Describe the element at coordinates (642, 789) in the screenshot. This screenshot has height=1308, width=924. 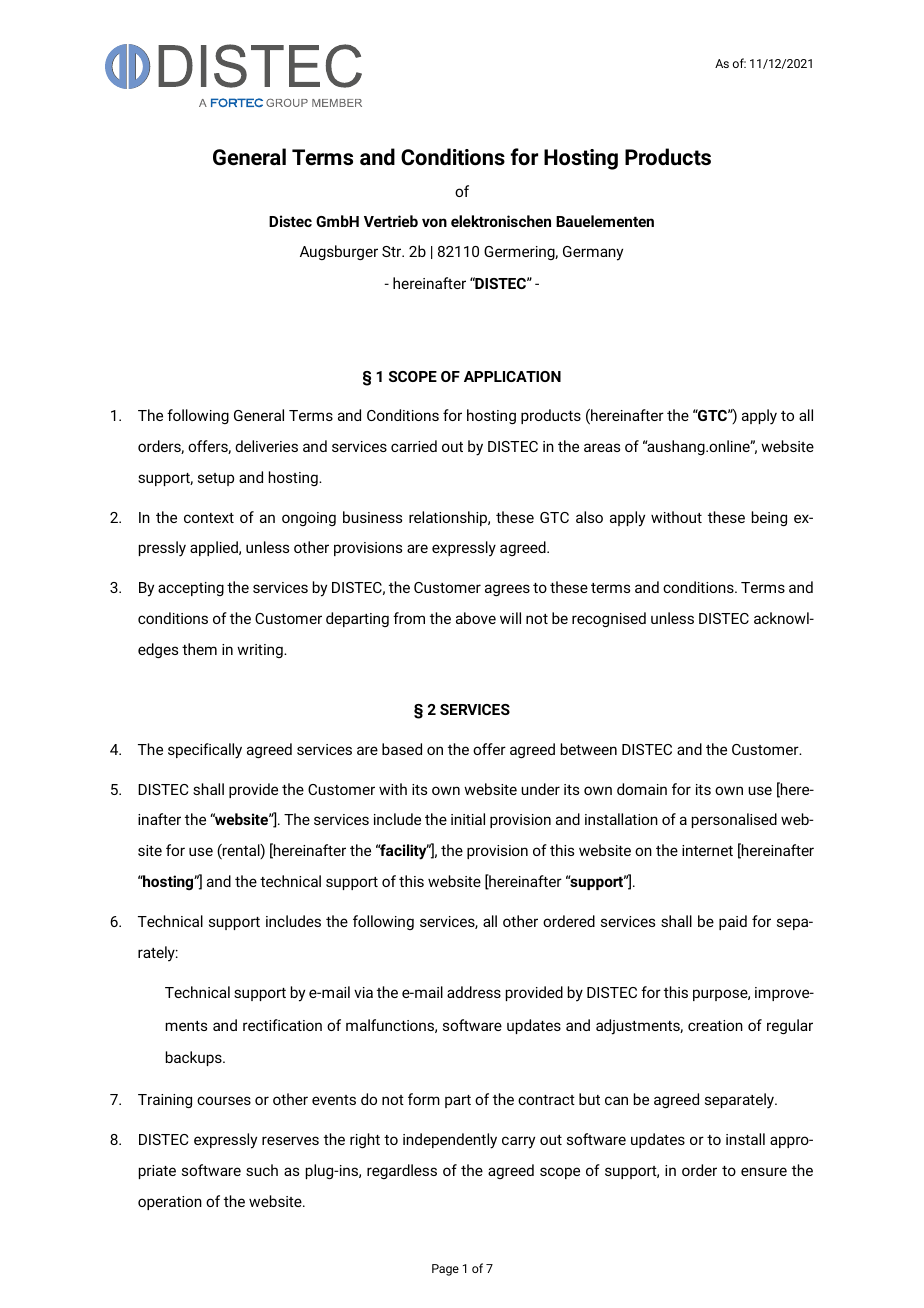
I see `domain` at that location.
